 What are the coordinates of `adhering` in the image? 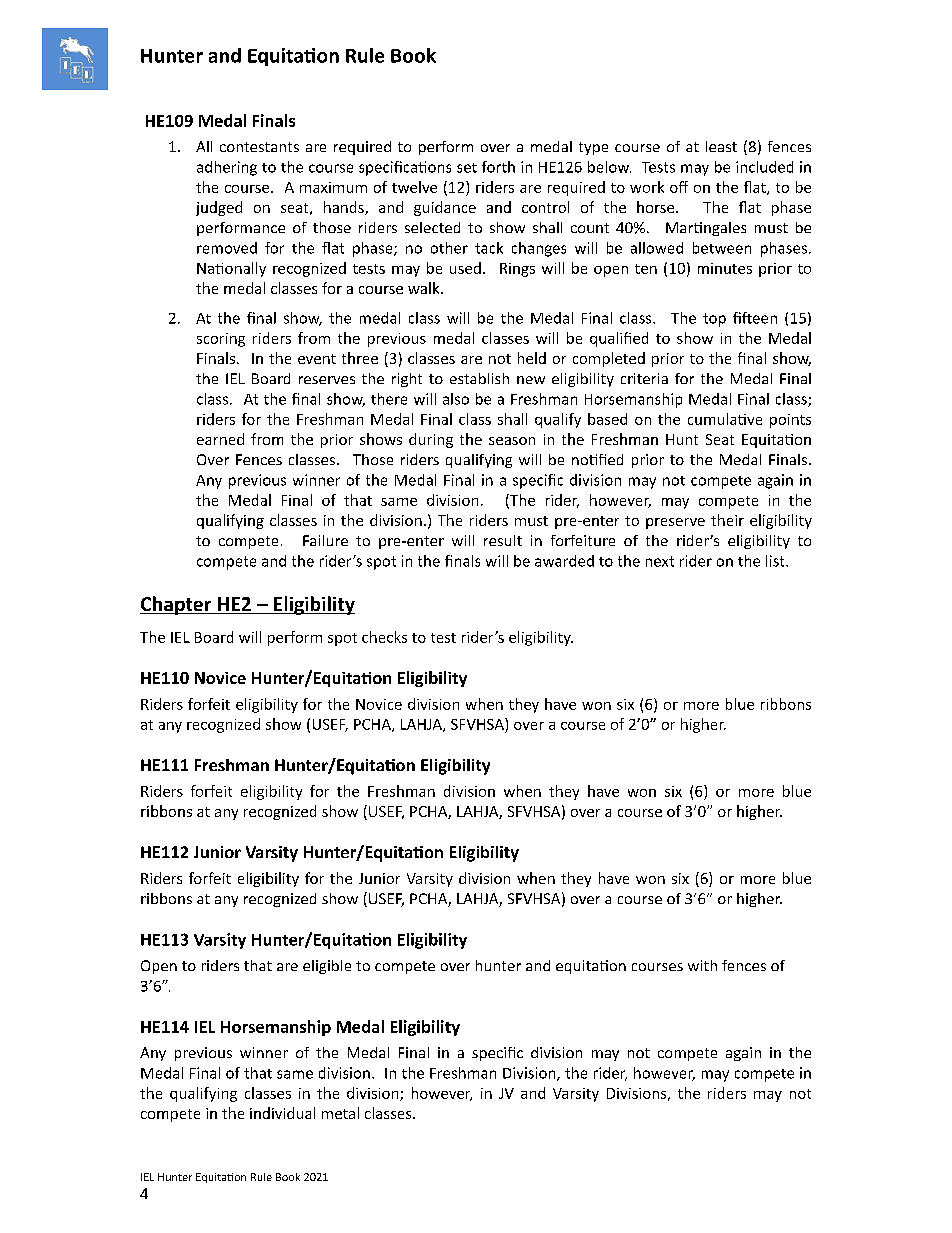 It's located at (227, 168).
